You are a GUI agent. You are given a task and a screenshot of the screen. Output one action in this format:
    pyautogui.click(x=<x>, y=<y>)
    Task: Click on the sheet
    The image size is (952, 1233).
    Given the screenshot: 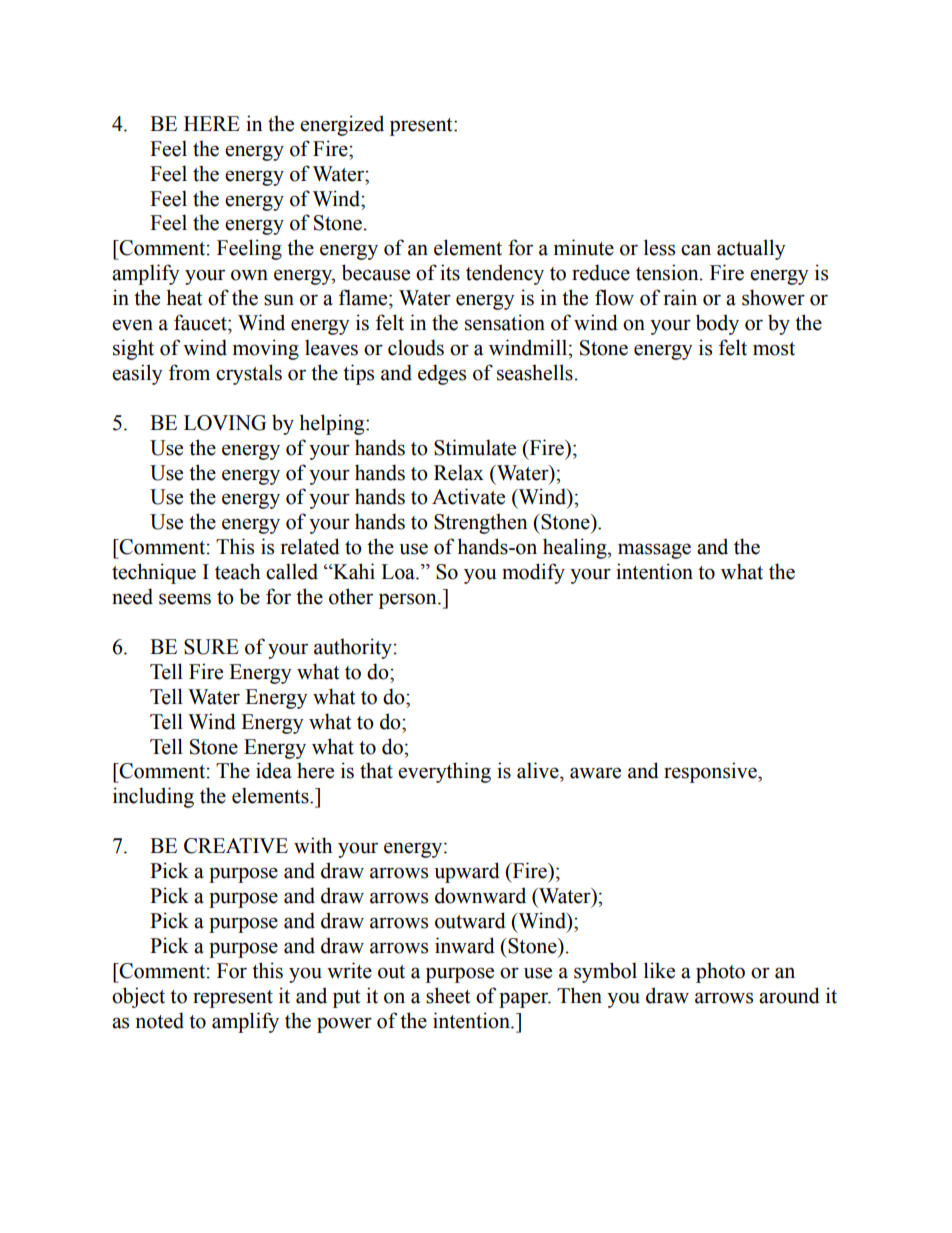 What is the action you would take?
    pyautogui.click(x=448, y=995)
